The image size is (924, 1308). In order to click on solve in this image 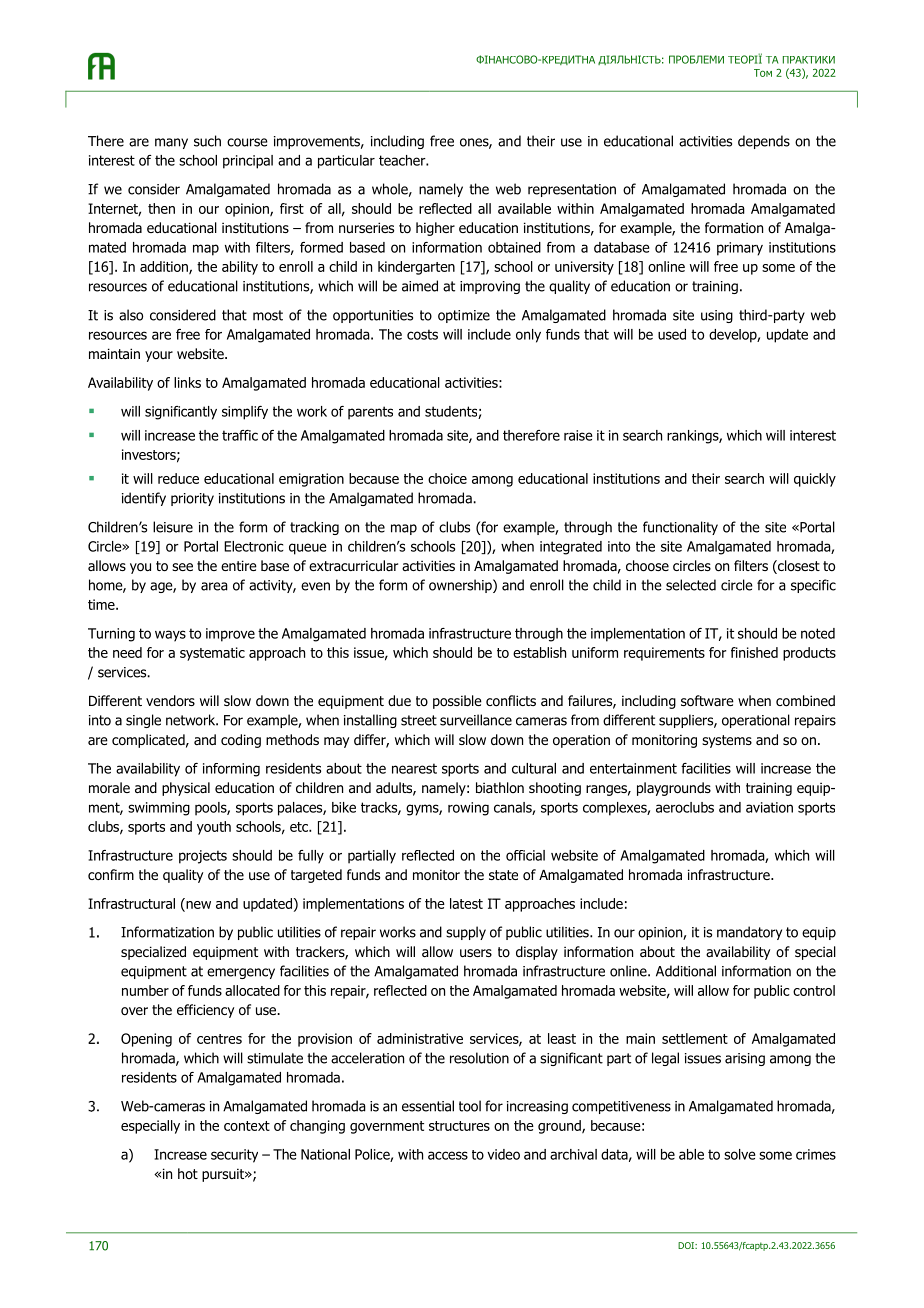, I will do `click(739, 1154)`.
